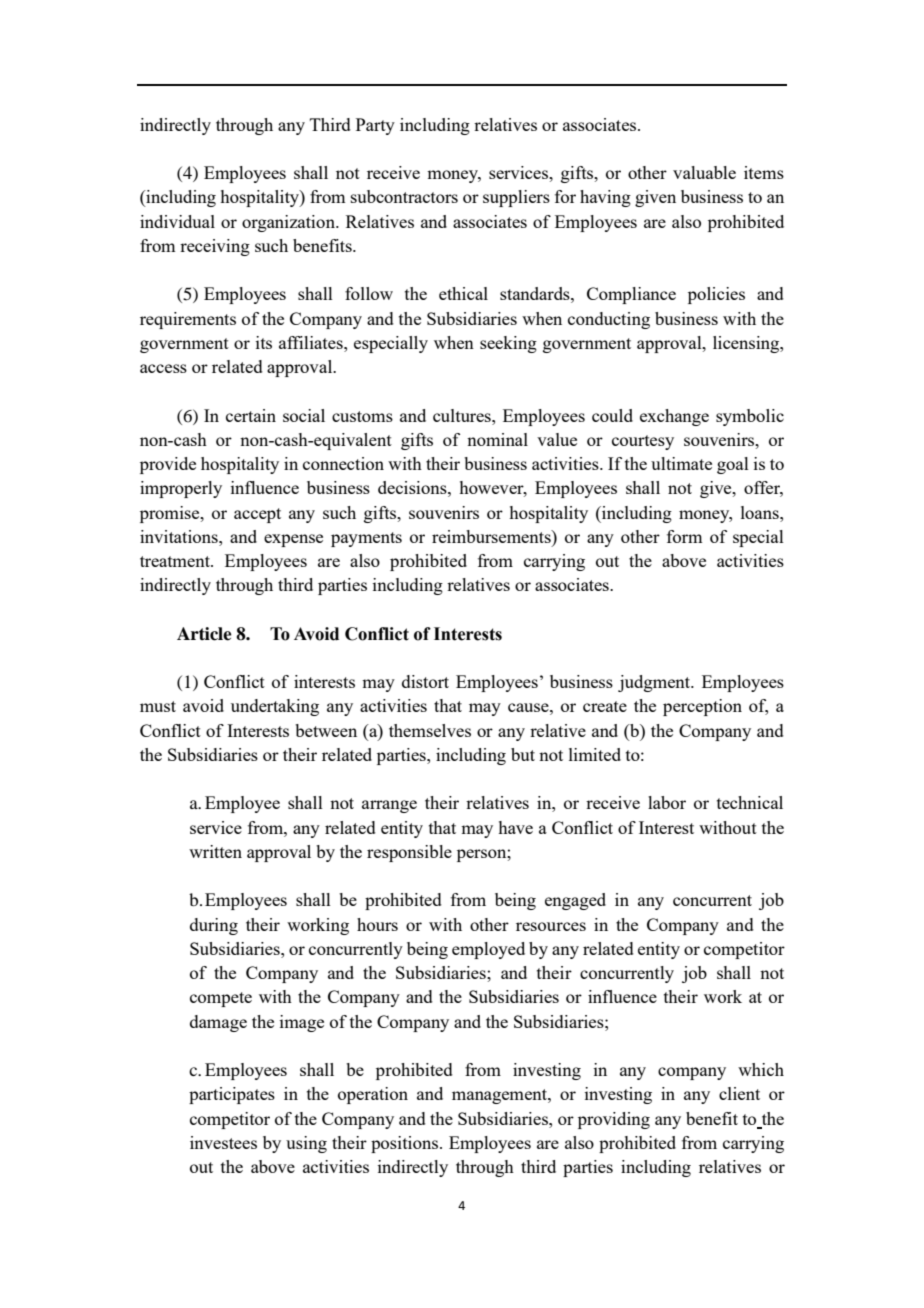 The width and height of the screenshot is (924, 1308). What do you see at coordinates (251, 415) in the screenshot?
I see `certain` at bounding box center [251, 415].
